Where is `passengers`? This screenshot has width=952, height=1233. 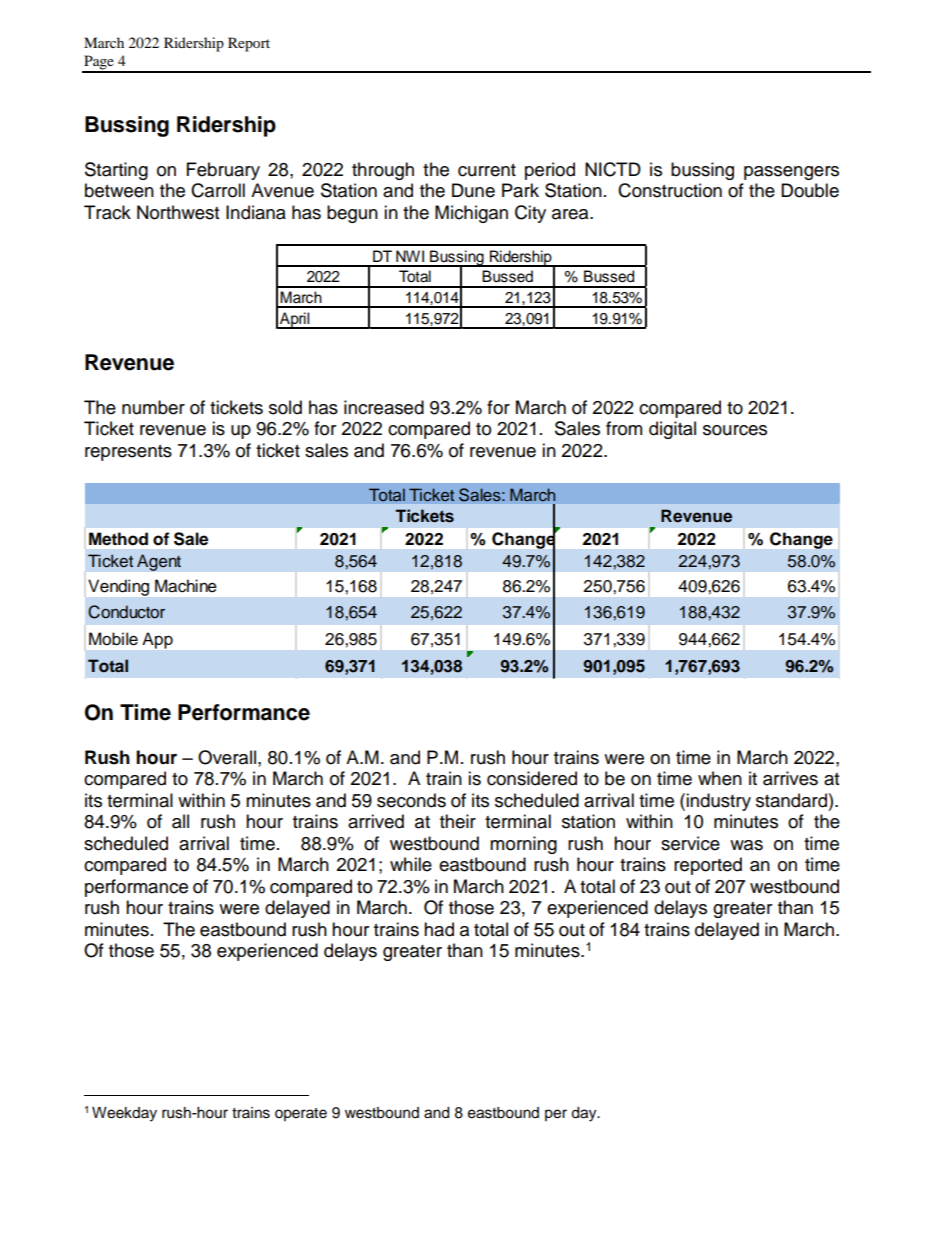 passengers is located at coordinates (791, 173).
